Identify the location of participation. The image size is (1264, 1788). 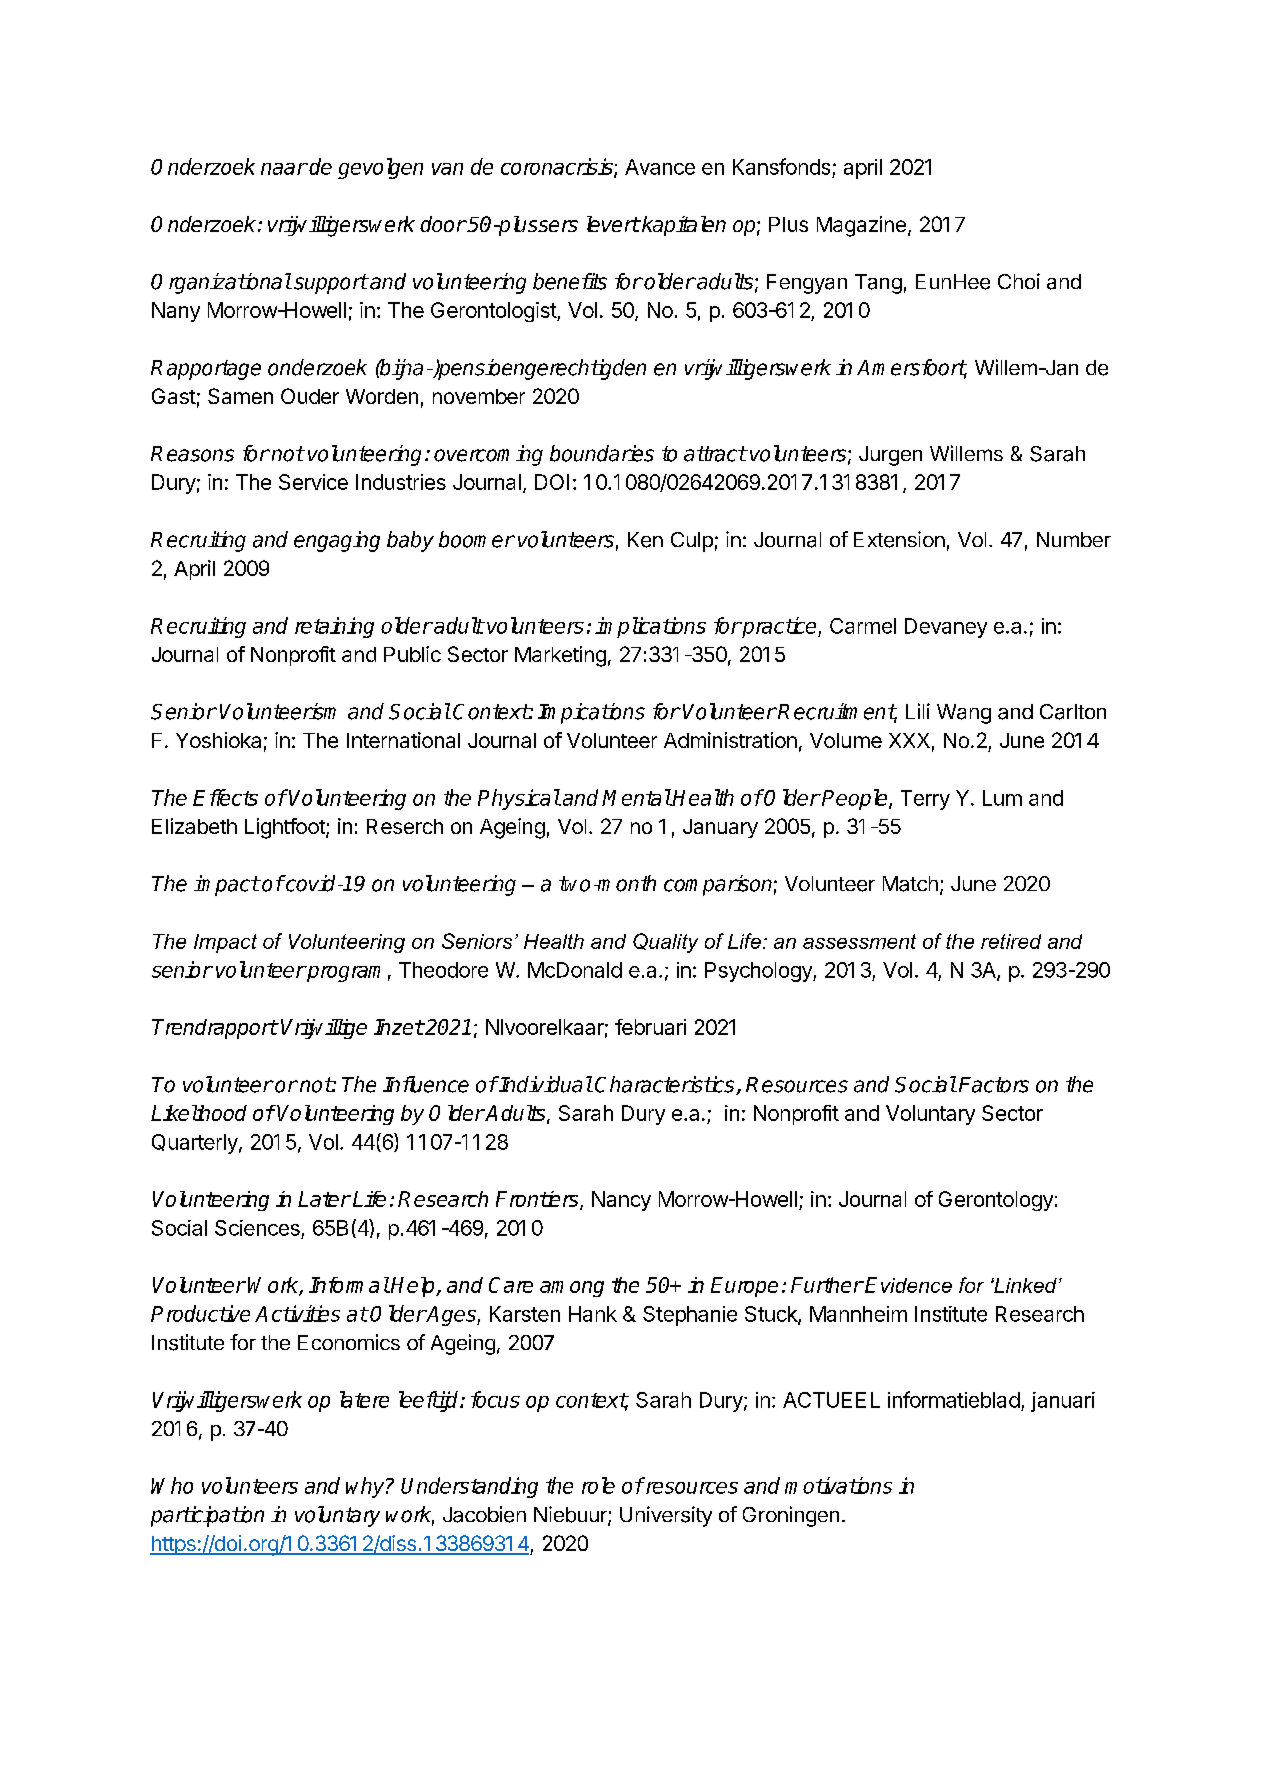
(207, 1516).
